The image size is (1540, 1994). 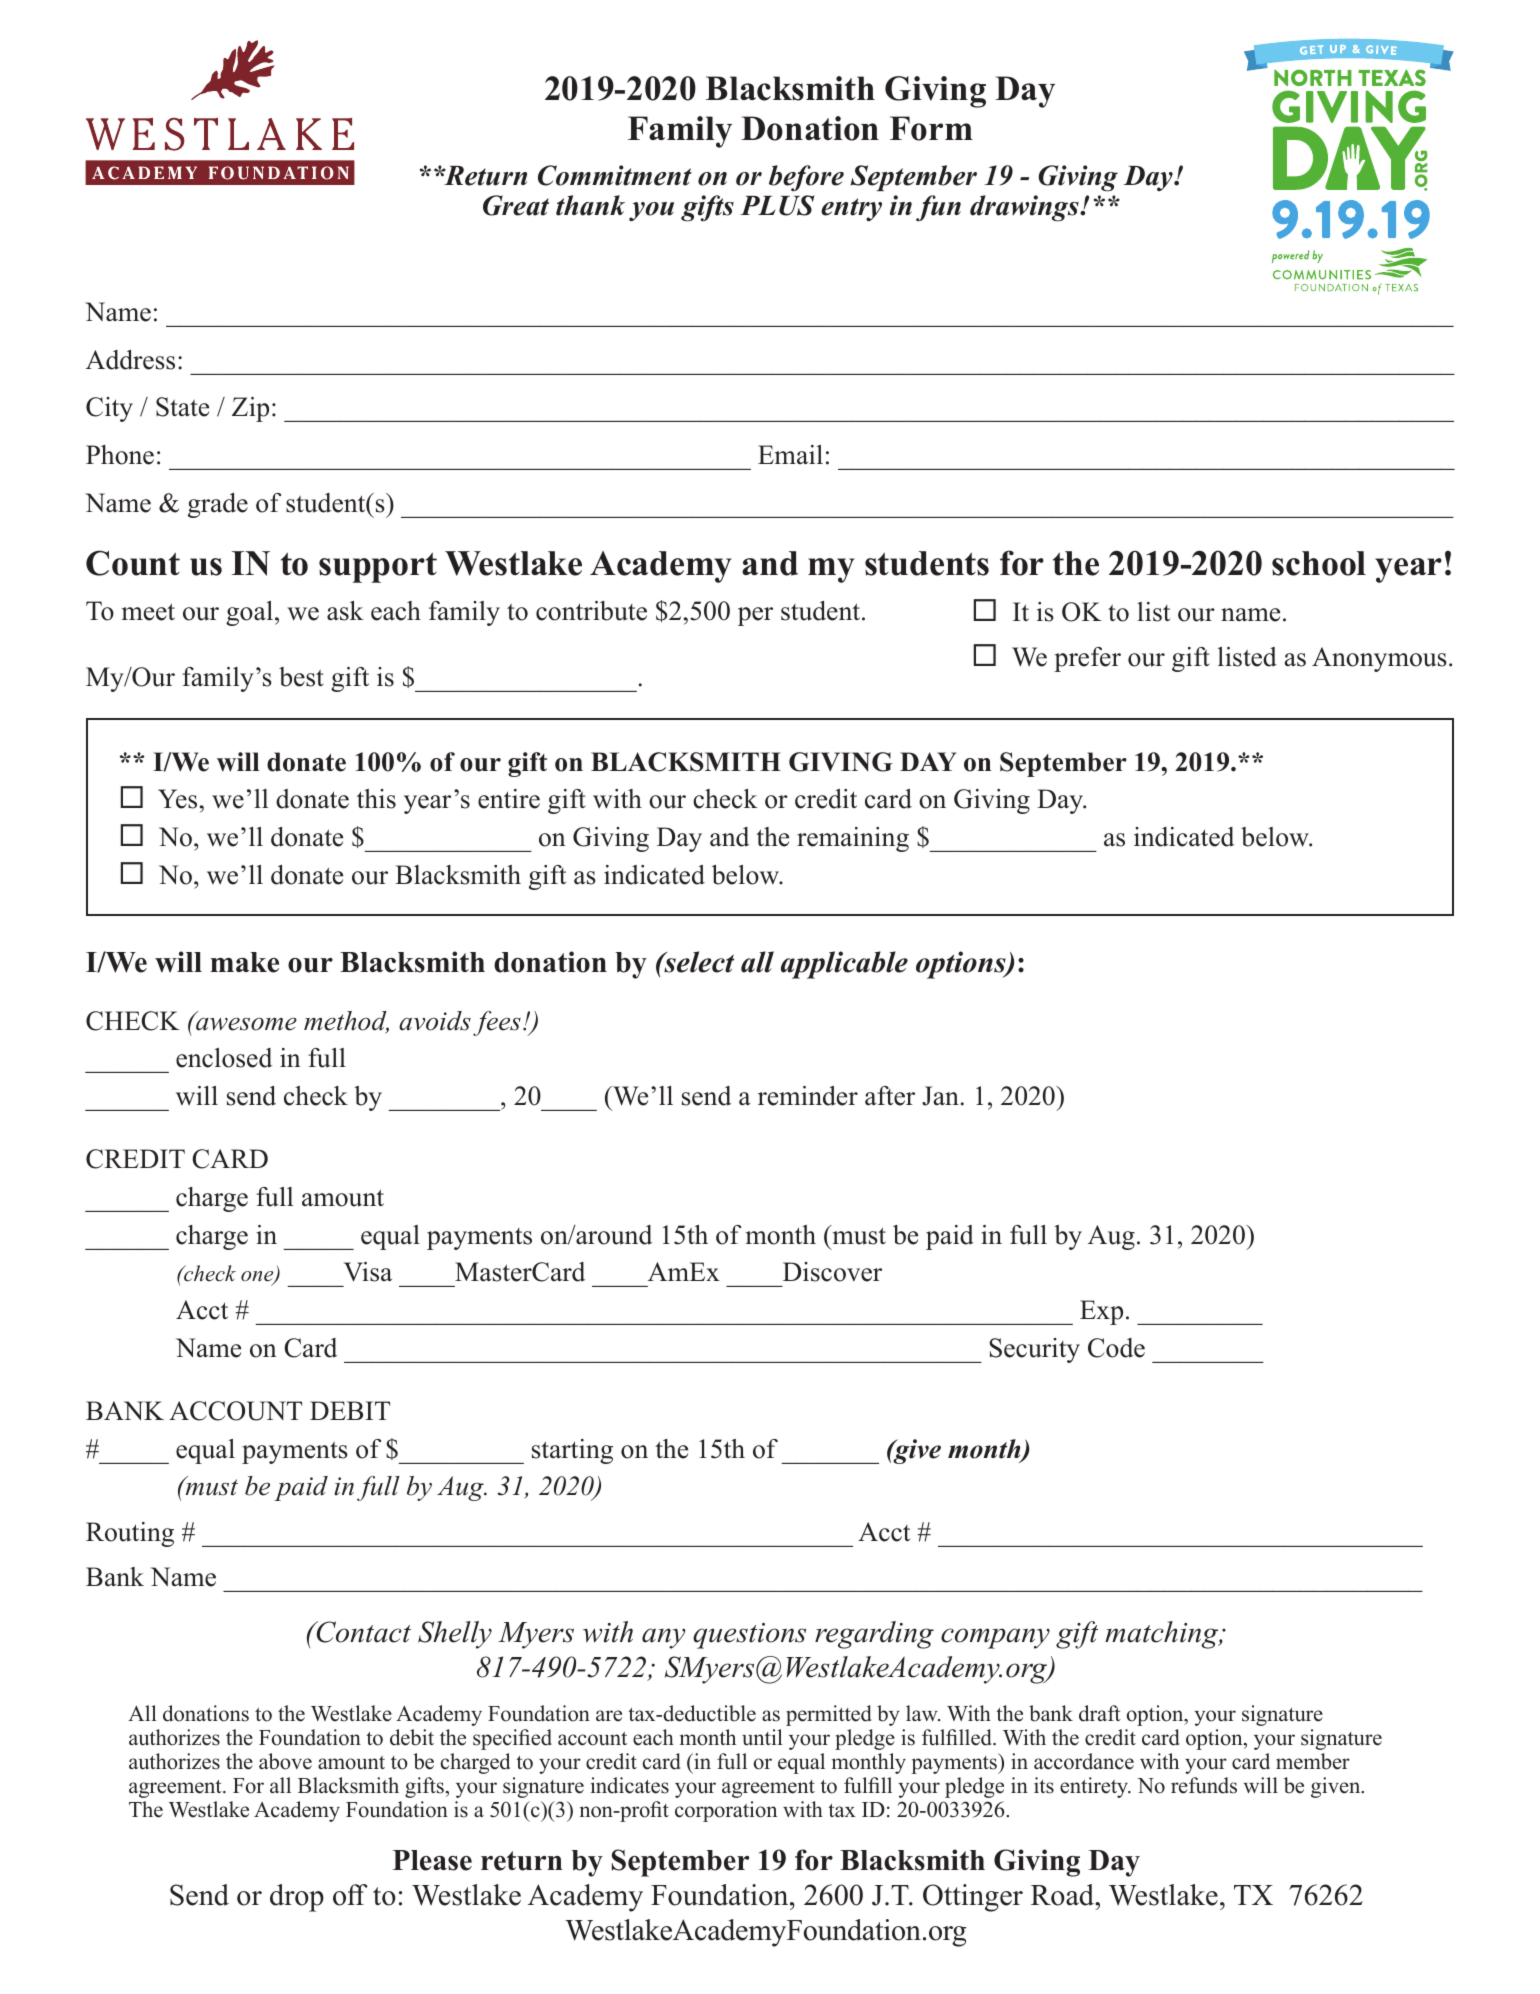 I want to click on Jan, so click(x=940, y=1096).
